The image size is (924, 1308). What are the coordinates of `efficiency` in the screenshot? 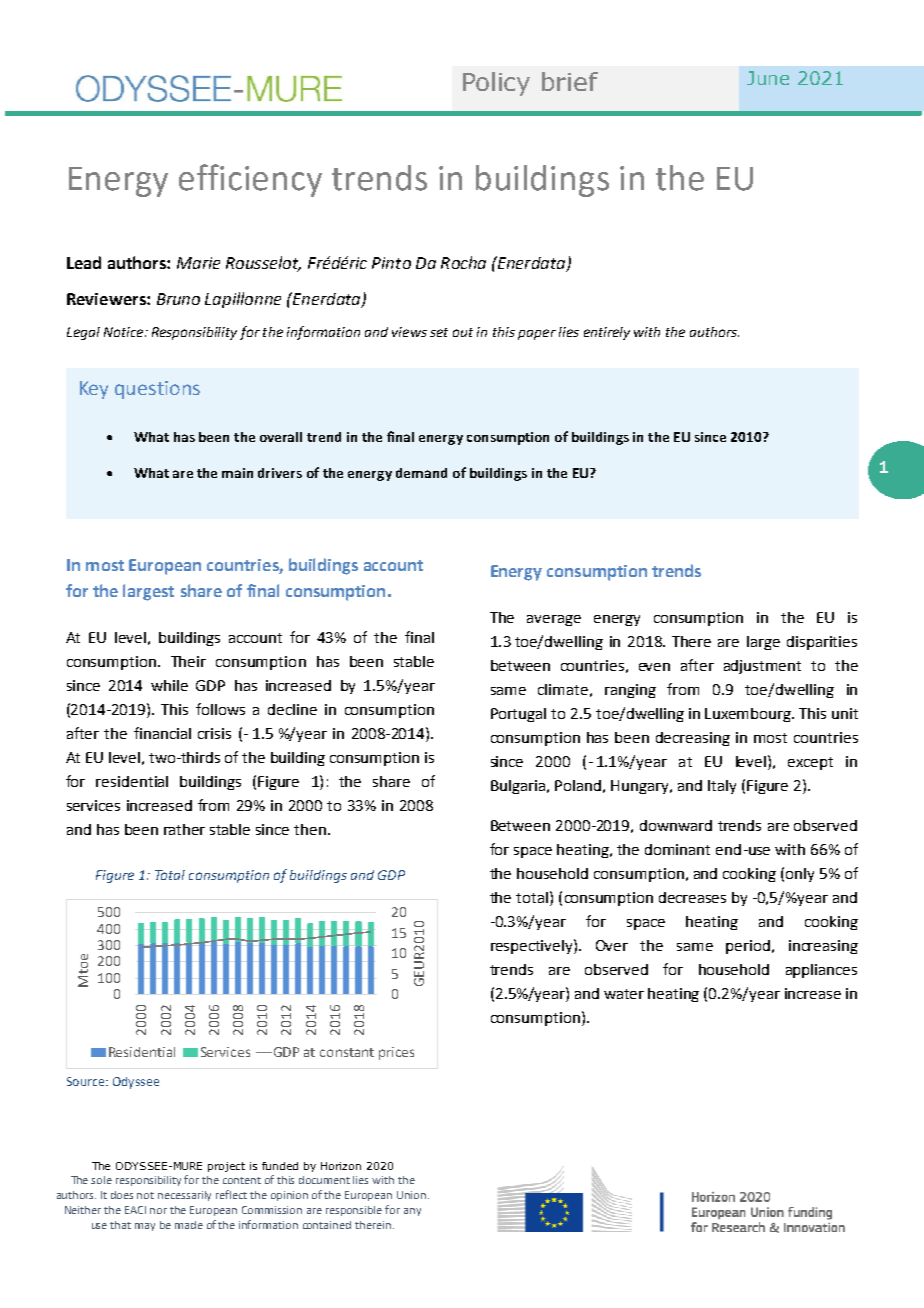 It's located at (250, 180).
